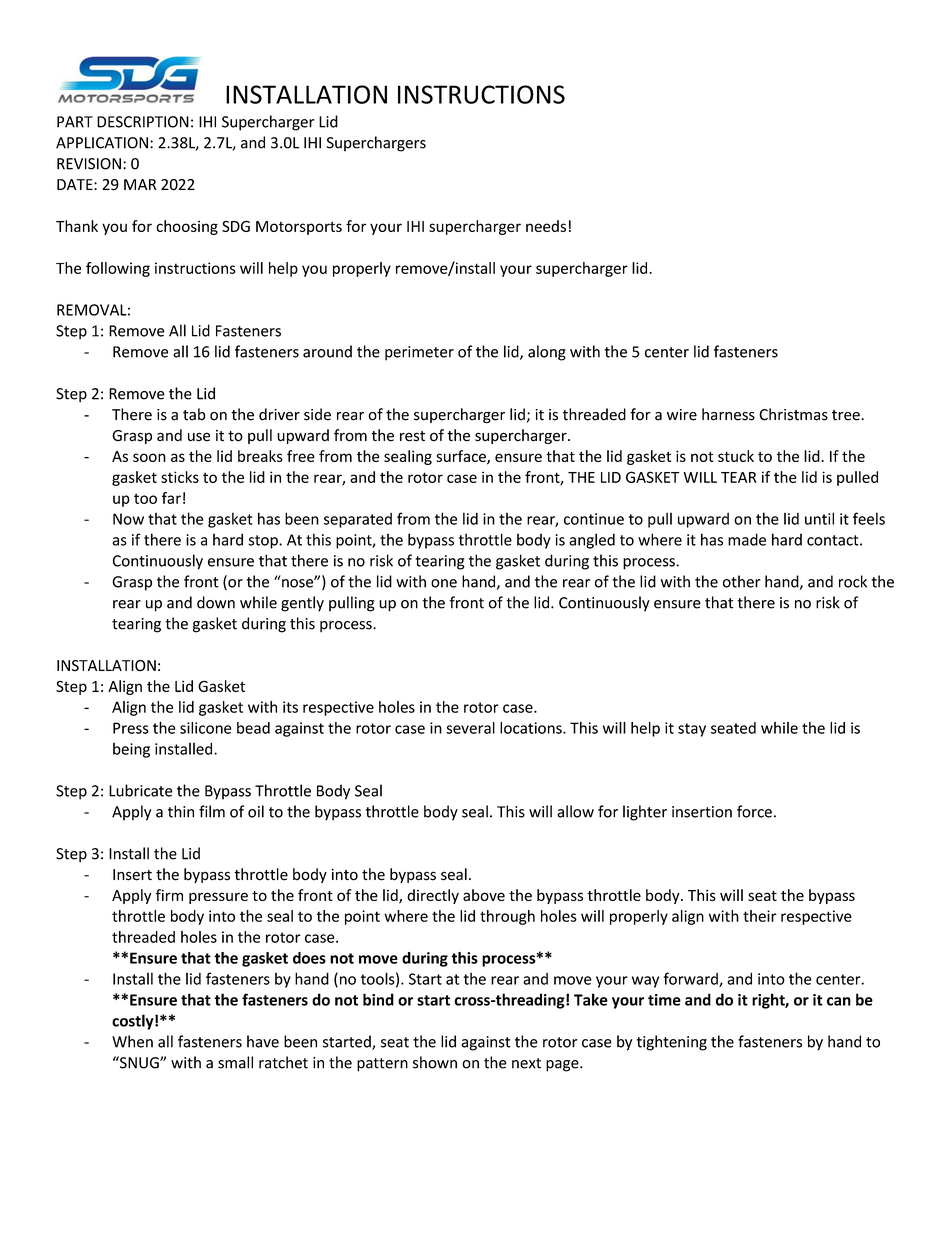 Image resolution: width=952 pixels, height=1233 pixels. I want to click on shown, so click(435, 1062).
